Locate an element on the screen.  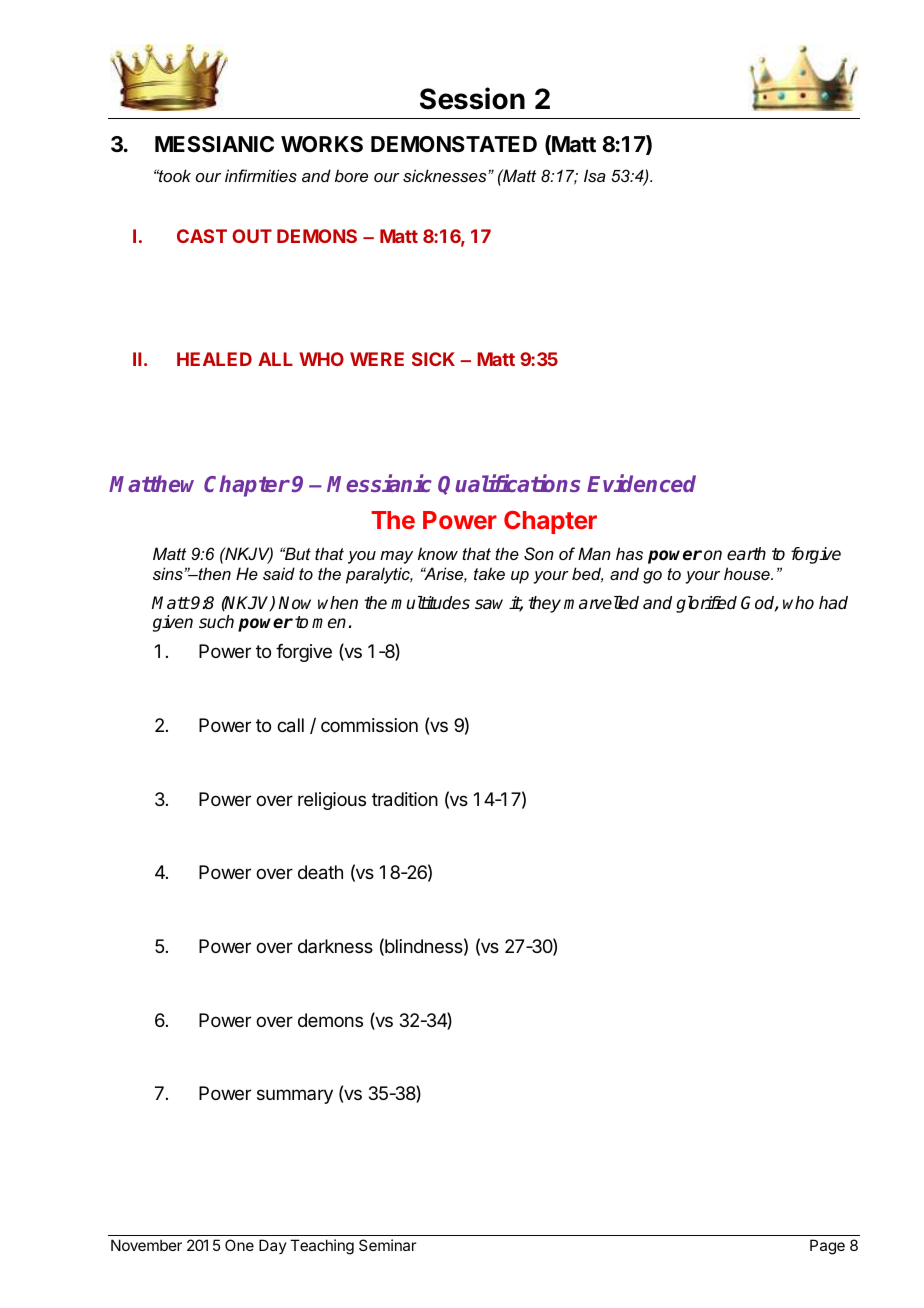
earth is located at coordinates (746, 554).
